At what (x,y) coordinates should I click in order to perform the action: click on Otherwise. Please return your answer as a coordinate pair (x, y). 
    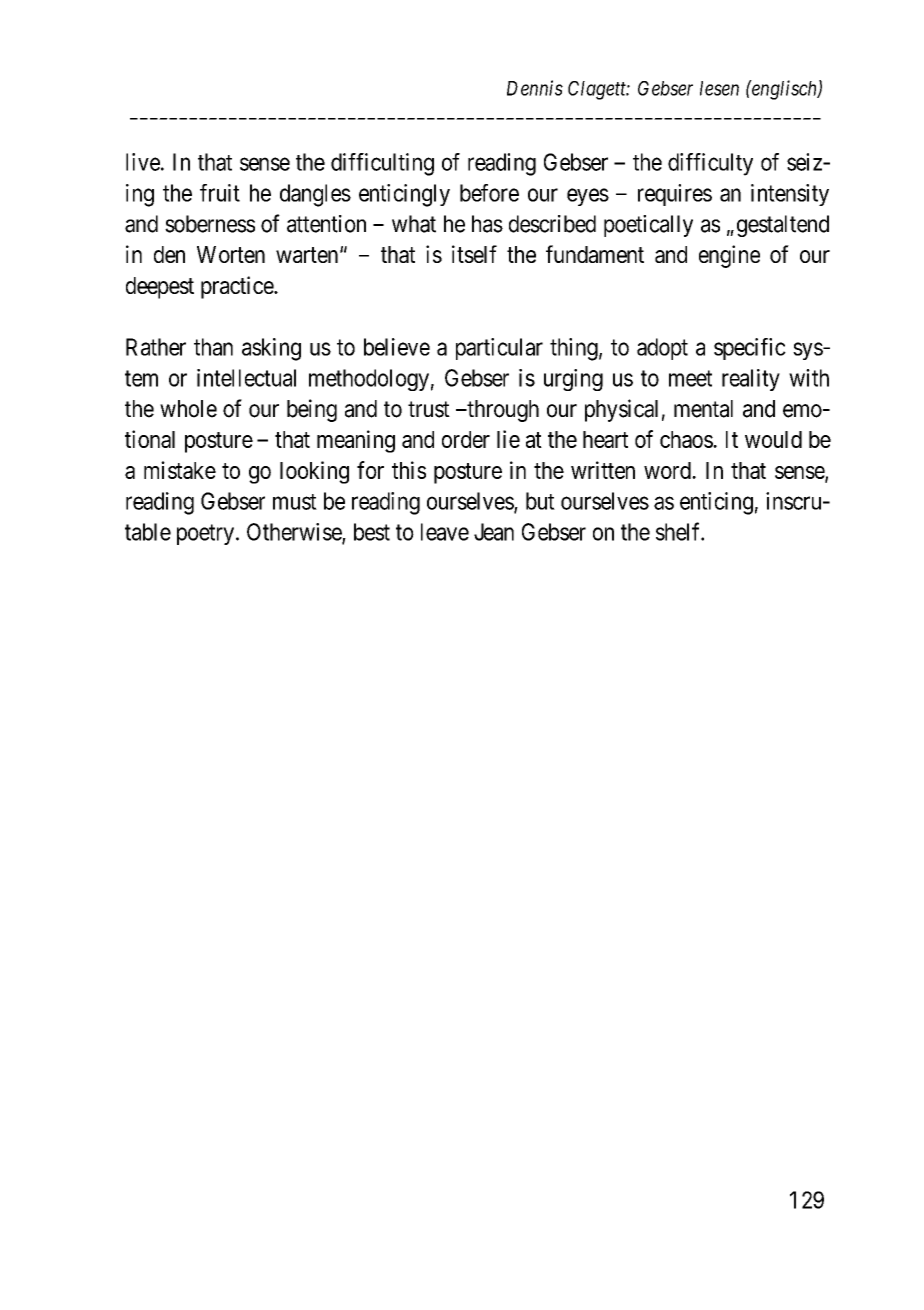
    Looking at the image, I should click on (295, 533).
